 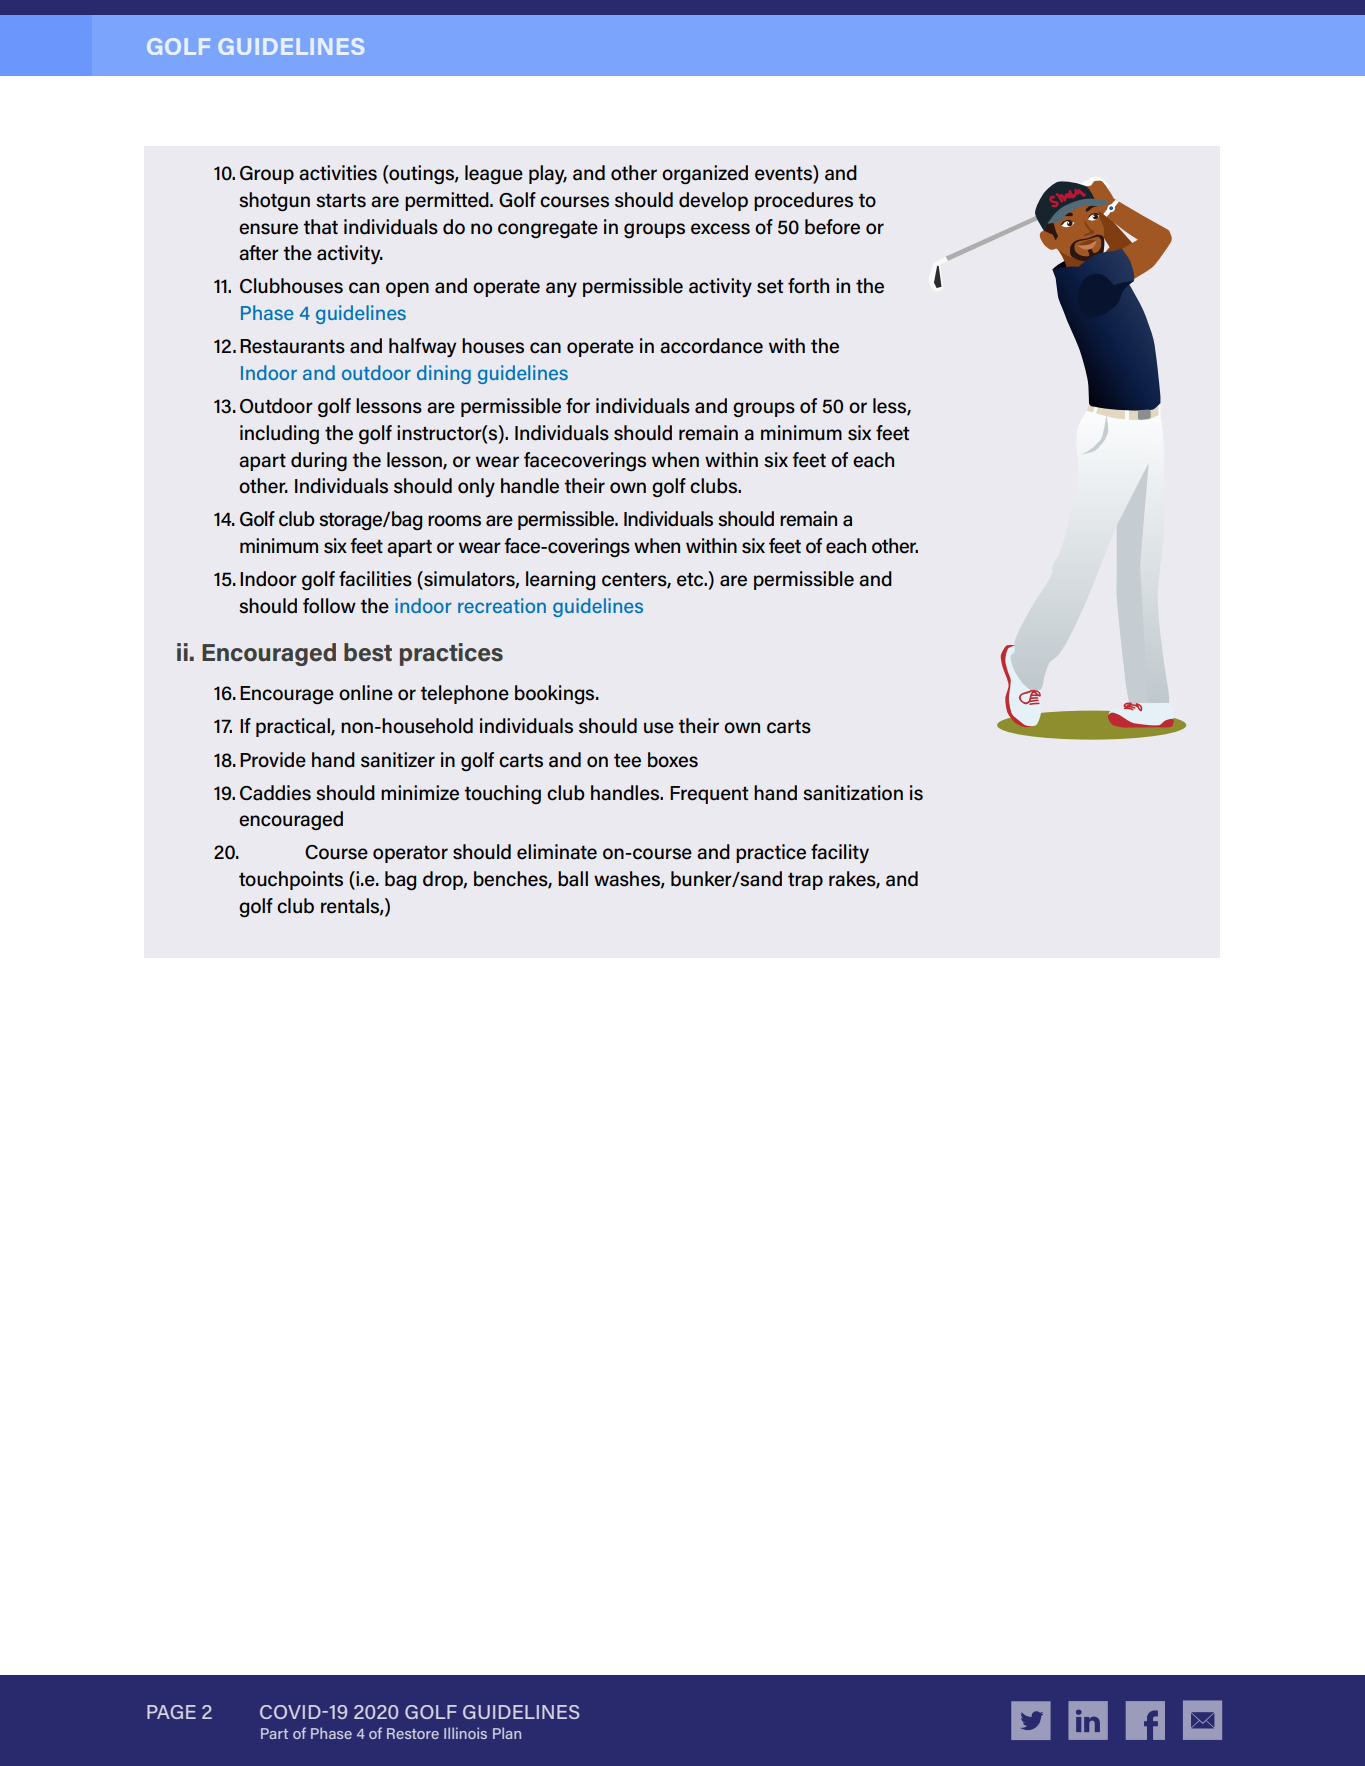 I want to click on touchpoints, so click(x=291, y=880).
